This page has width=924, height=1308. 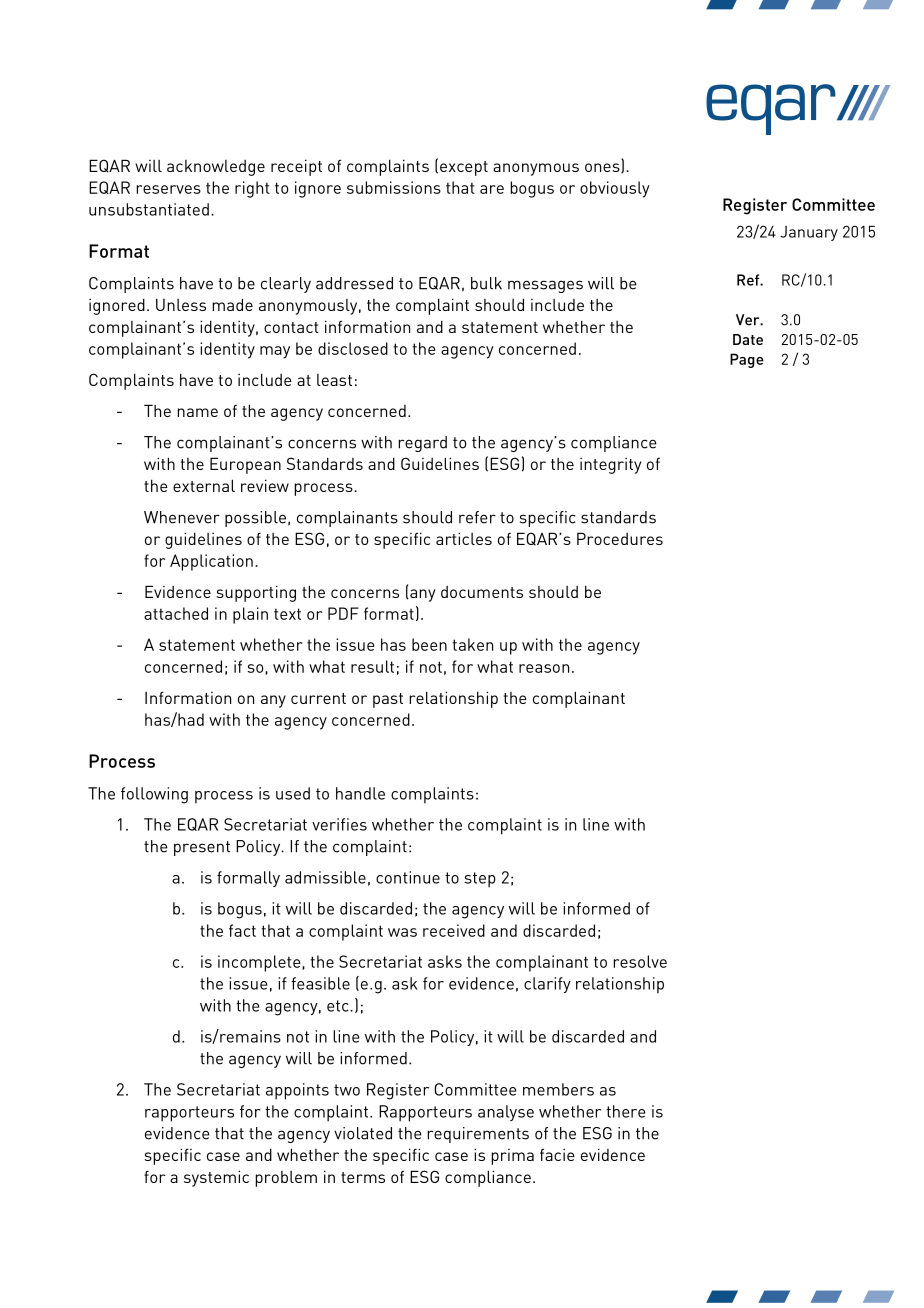 What do you see at coordinates (620, 538) in the page?
I see `Procedures` at bounding box center [620, 538].
